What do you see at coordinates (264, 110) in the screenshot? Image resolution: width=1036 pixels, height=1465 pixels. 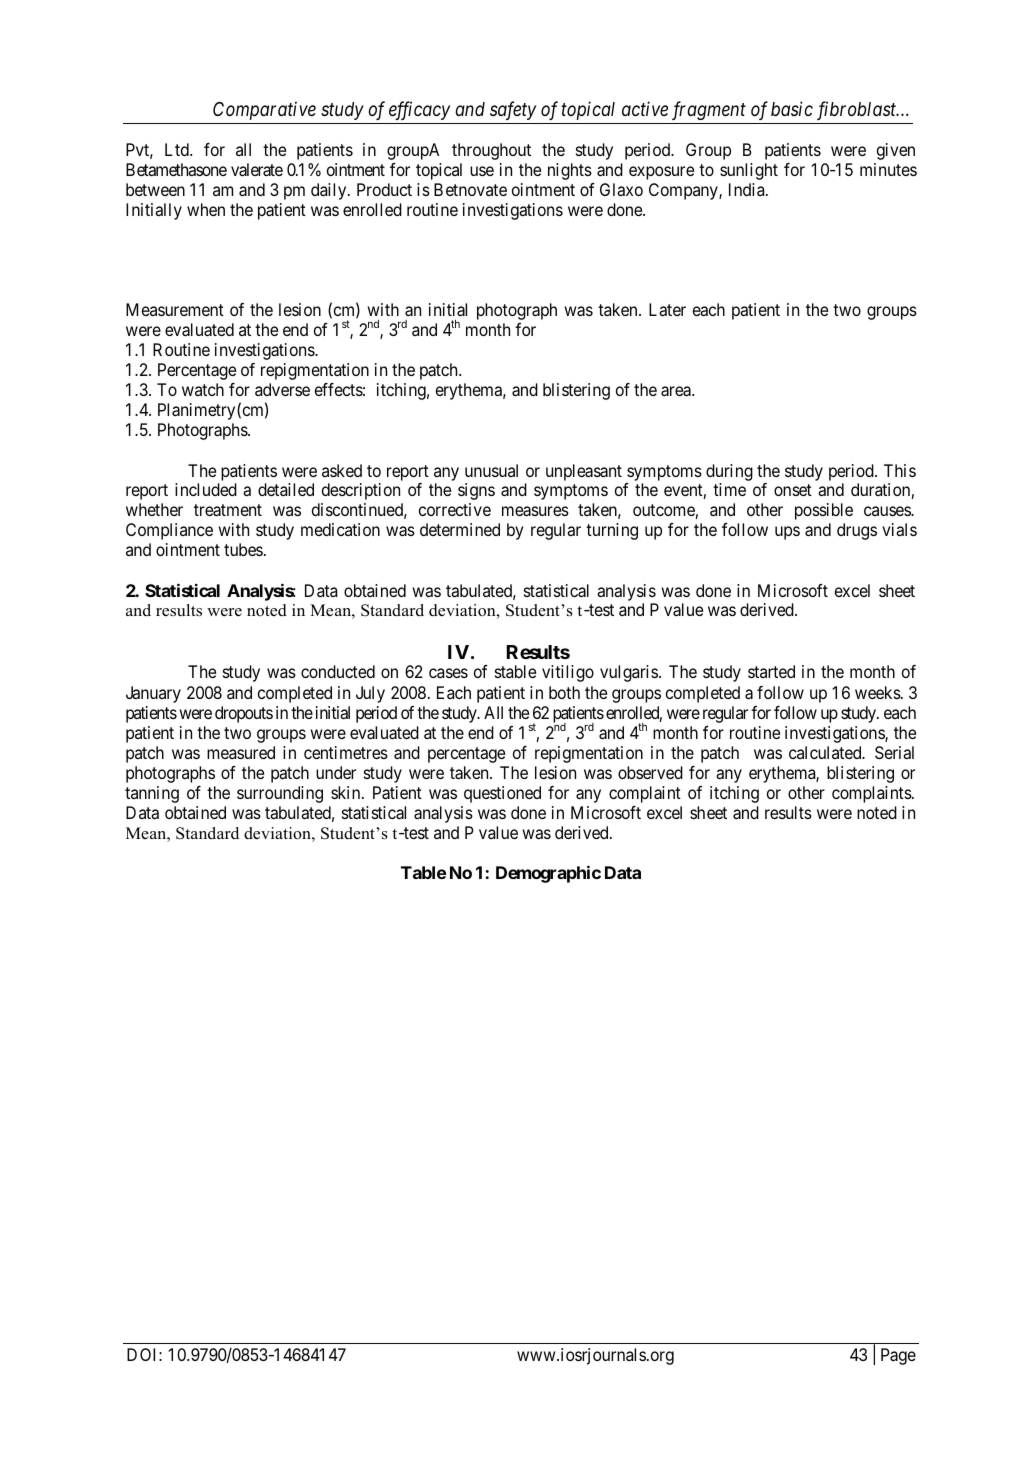 I see `Comparative` at bounding box center [264, 110].
